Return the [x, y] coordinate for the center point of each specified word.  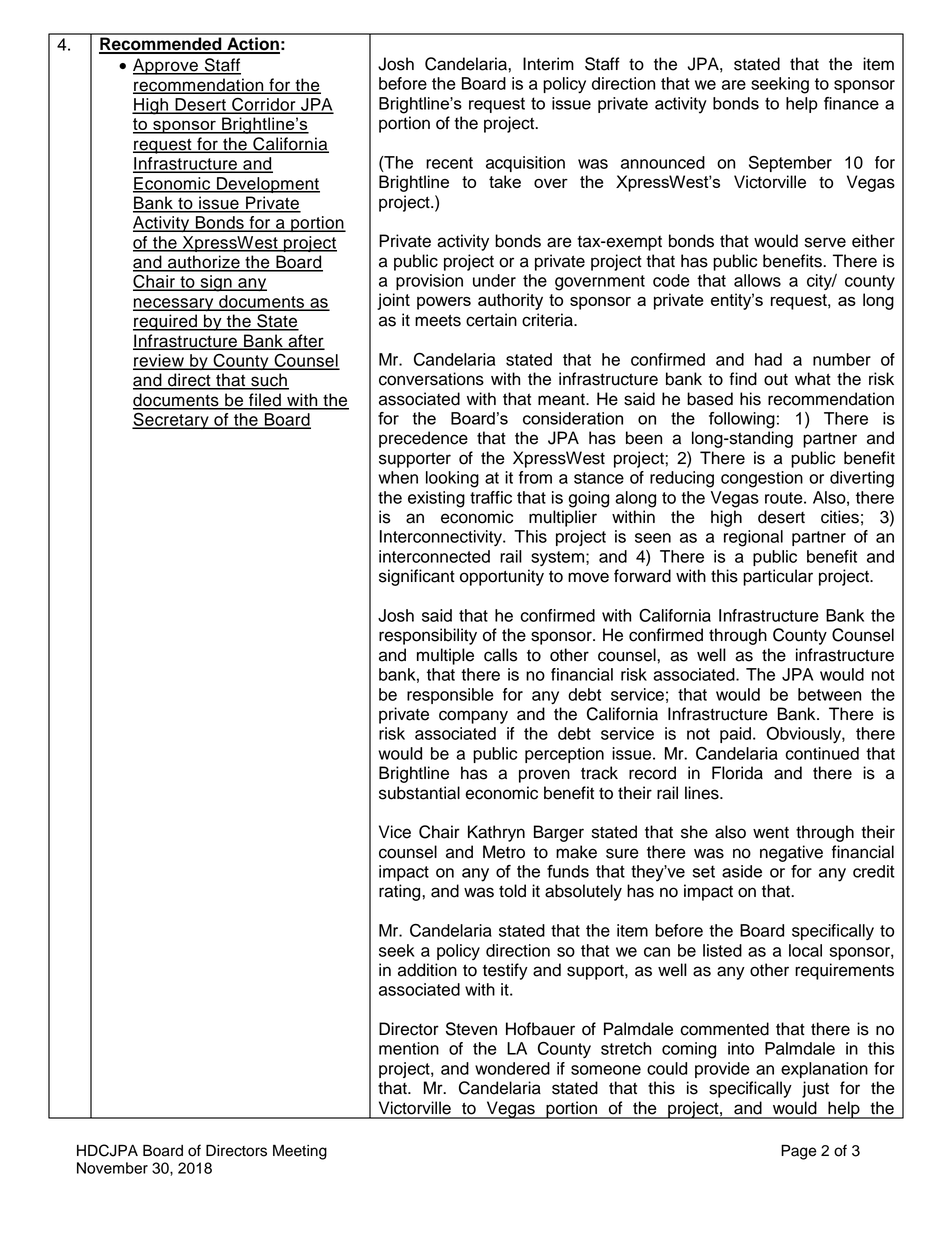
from [535, 477]
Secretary [171, 420]
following [742, 420]
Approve [166, 66]
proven [544, 776]
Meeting [300, 1152]
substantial [419, 793]
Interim [548, 64]
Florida [737, 773]
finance [851, 103]
